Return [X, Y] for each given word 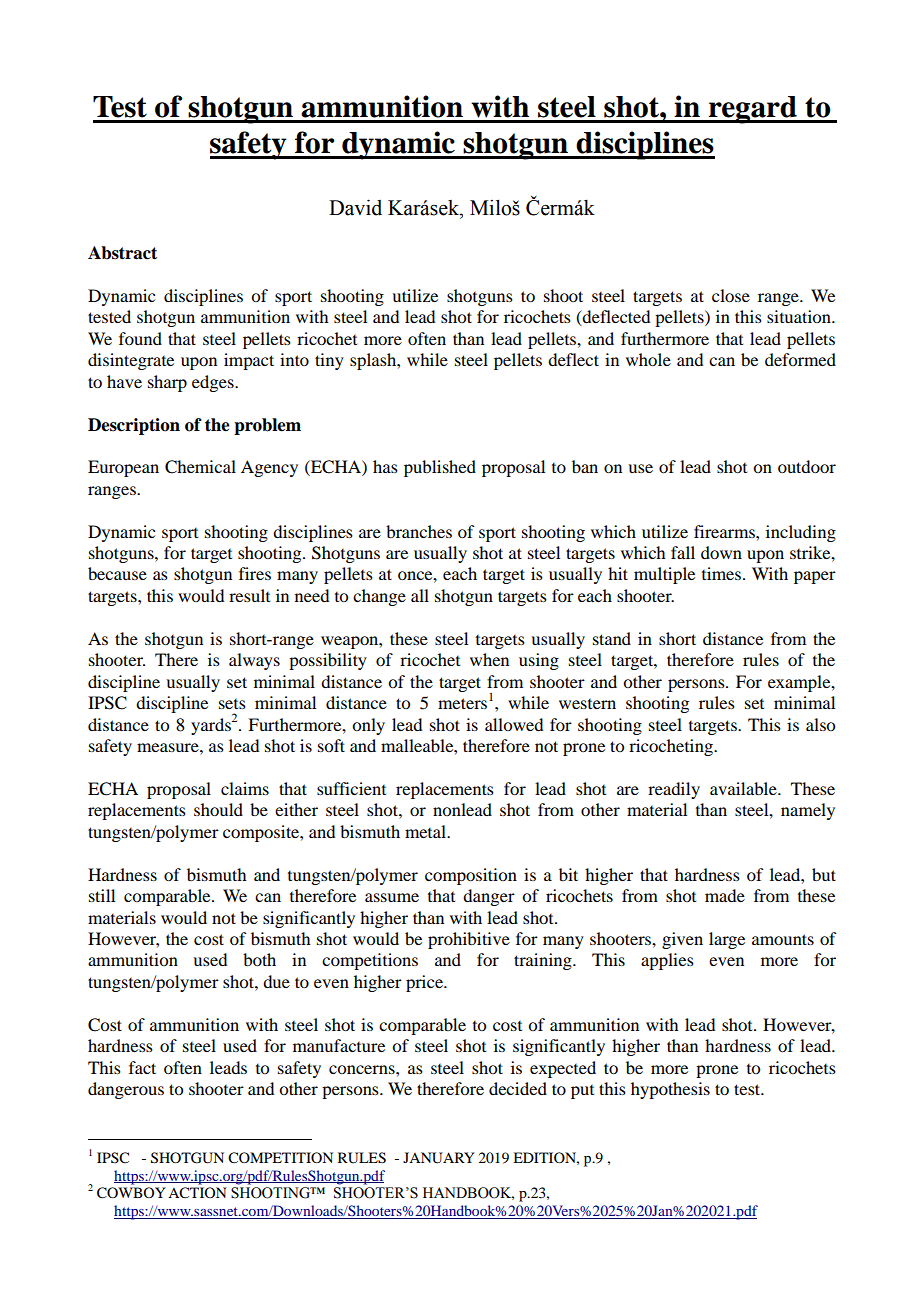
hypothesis [670, 1090]
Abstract [122, 253]
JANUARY [439, 1158]
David [355, 207]
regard [753, 110]
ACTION [197, 1193]
